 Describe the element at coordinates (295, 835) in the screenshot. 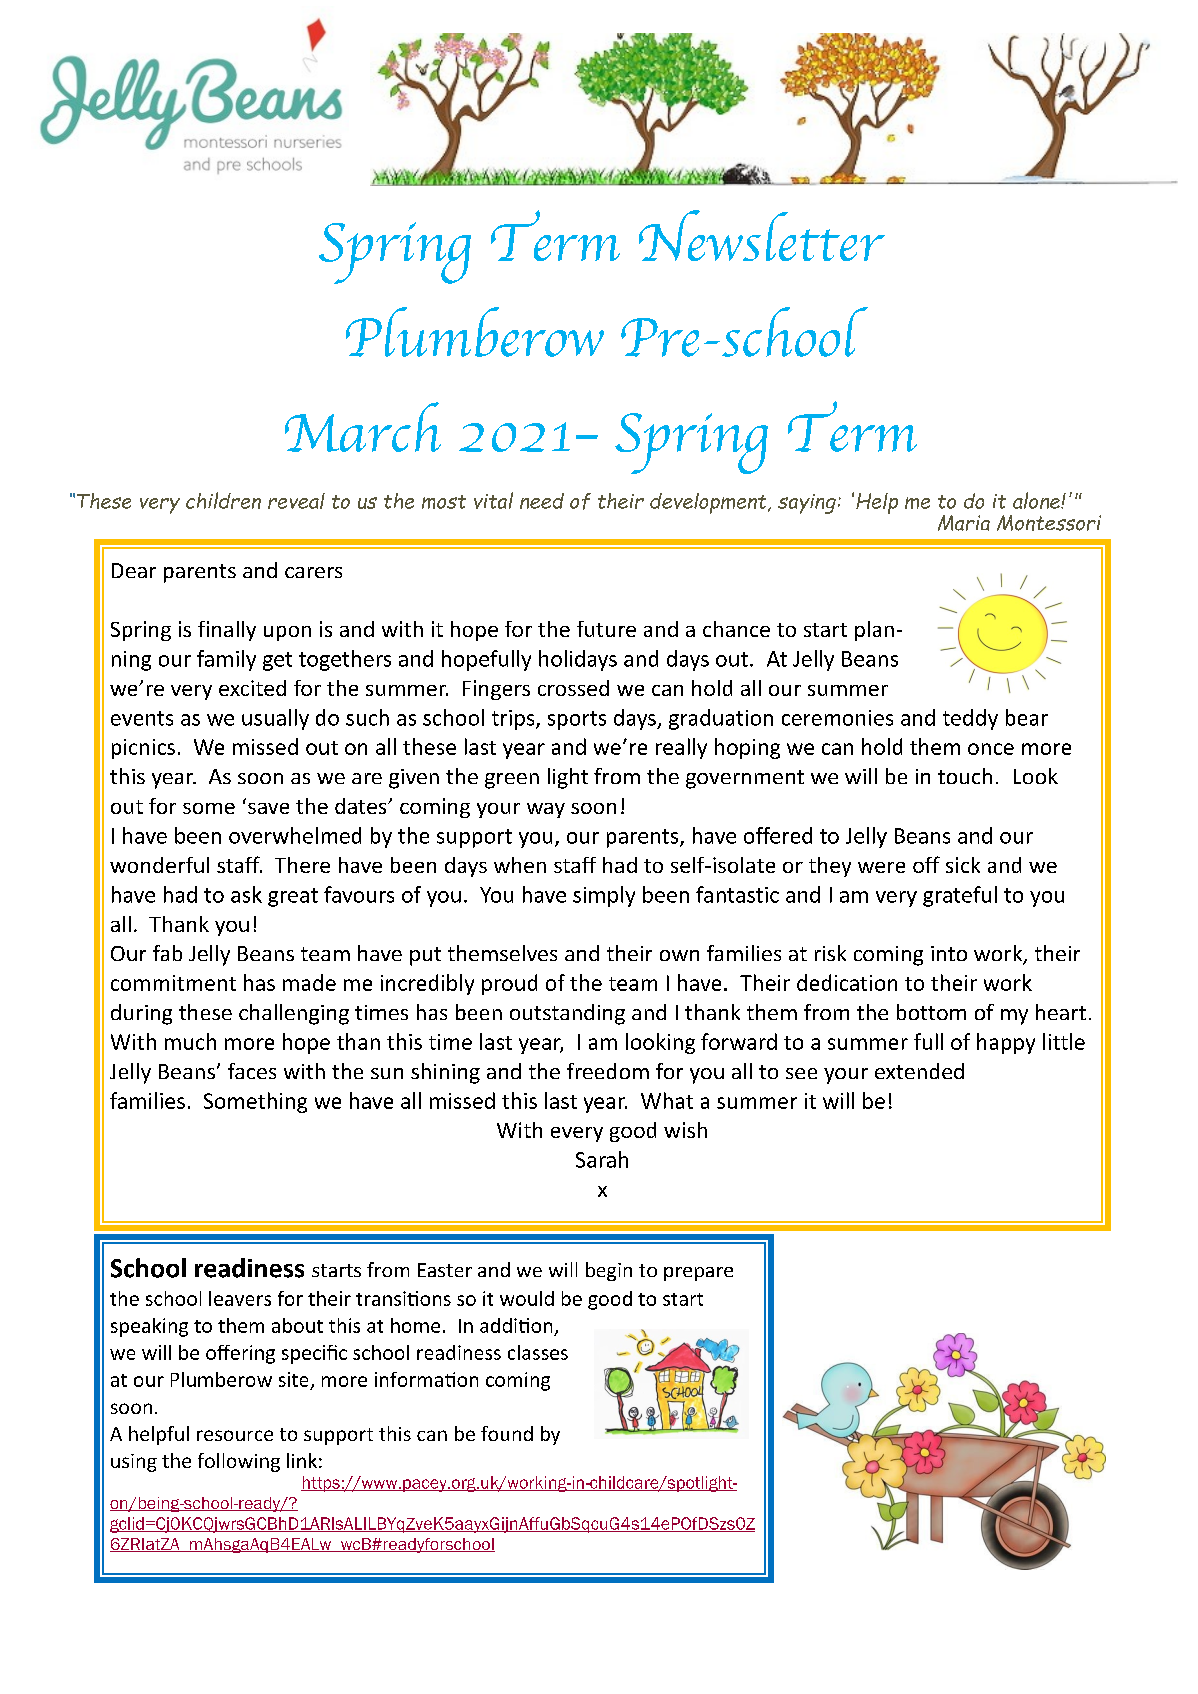

I see `overwhelmed` at that location.
